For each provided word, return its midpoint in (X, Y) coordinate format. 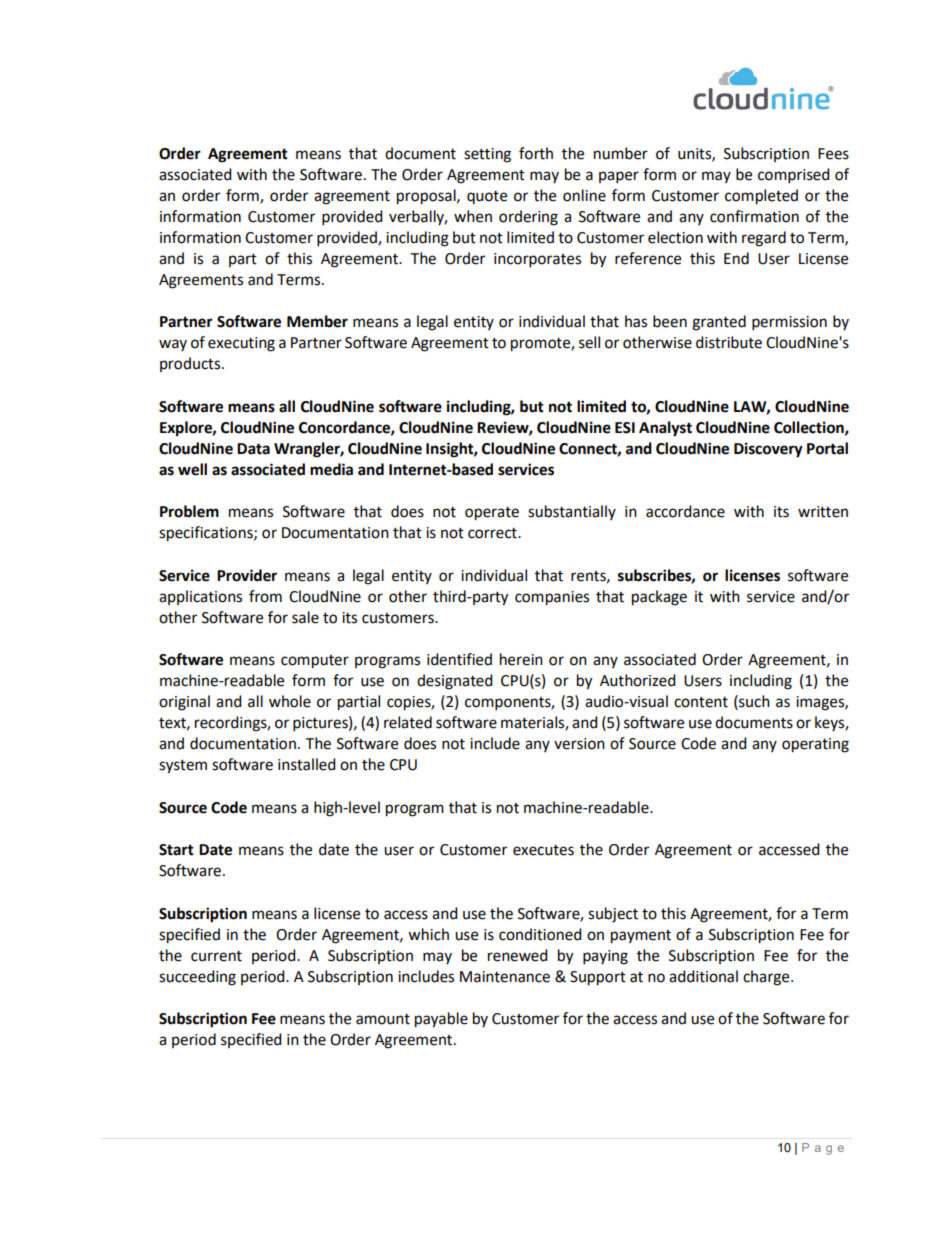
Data (253, 449)
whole (290, 701)
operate (492, 514)
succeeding (197, 978)
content (701, 702)
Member (317, 321)
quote (487, 197)
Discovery (768, 450)
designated (455, 682)
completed (761, 197)
